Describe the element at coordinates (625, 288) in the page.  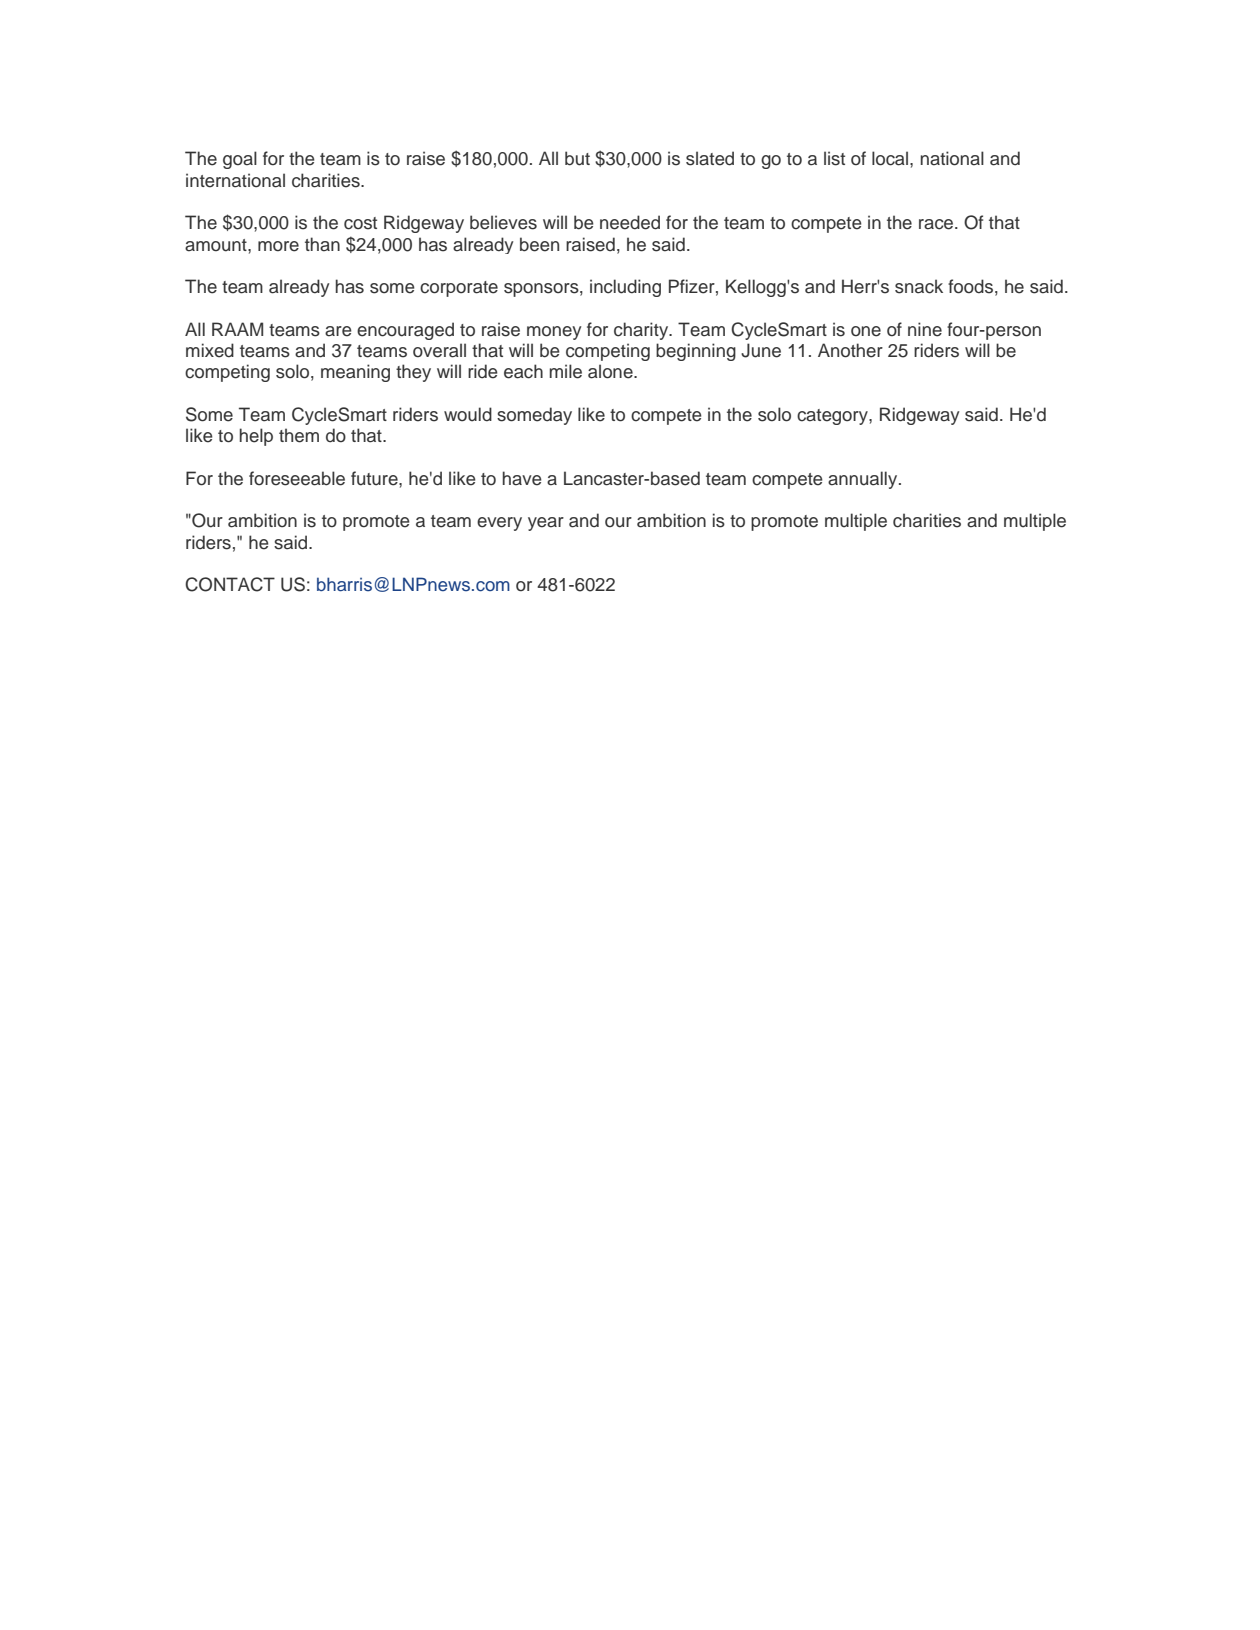
I see `including` at that location.
